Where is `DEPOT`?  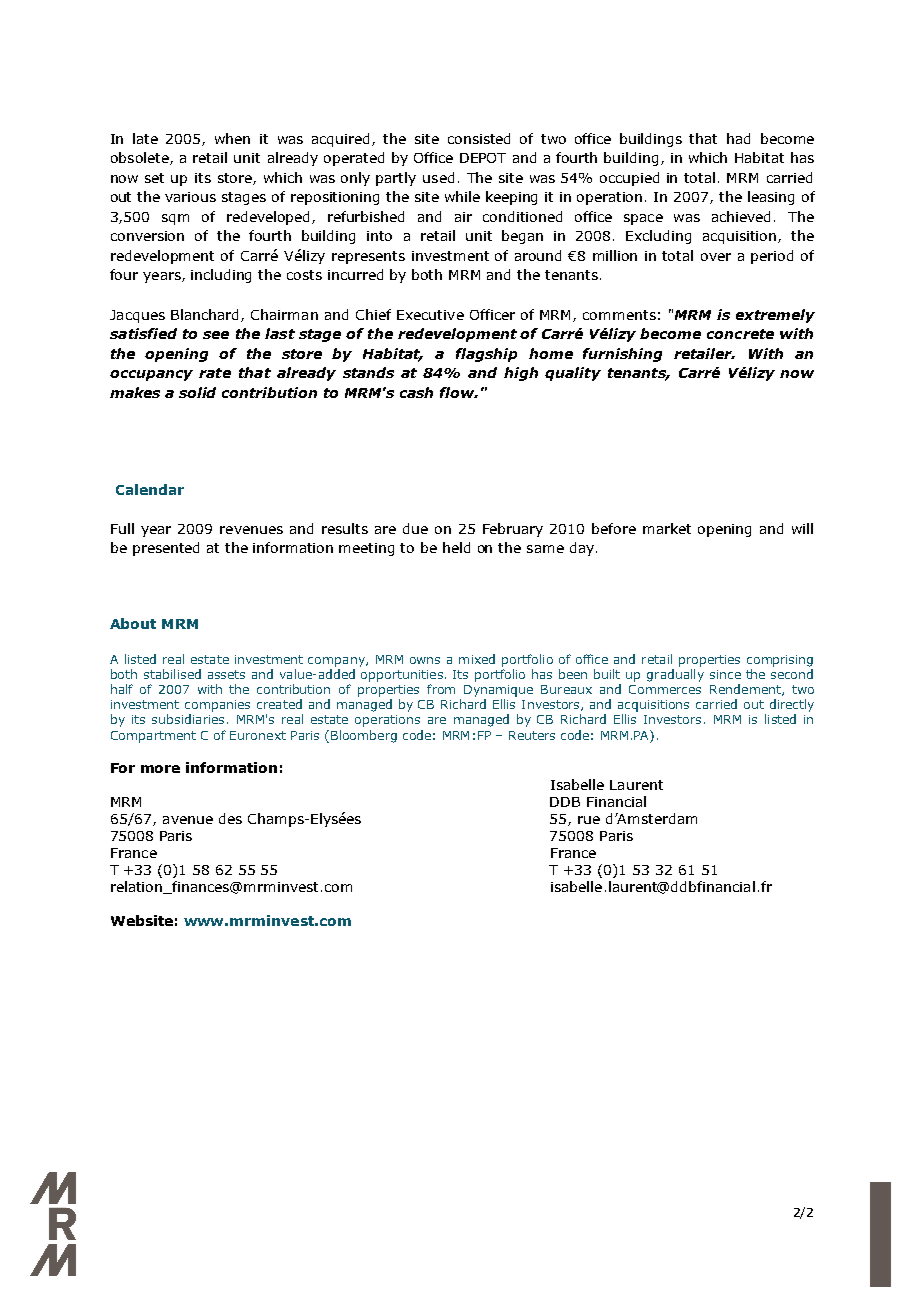
DEPOT is located at coordinates (483, 158).
